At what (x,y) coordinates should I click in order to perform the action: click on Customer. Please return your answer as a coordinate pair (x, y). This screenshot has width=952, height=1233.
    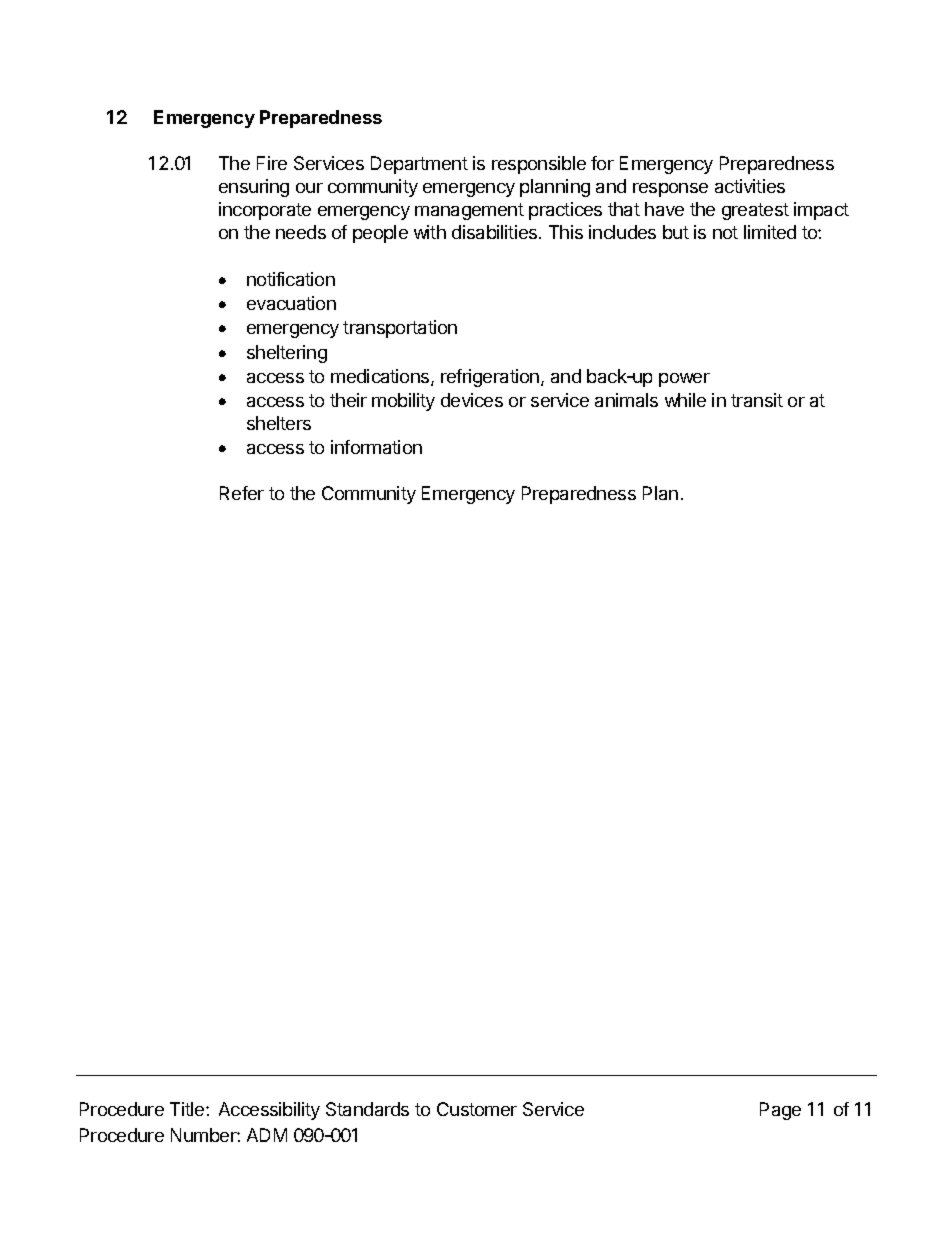
    Looking at the image, I should click on (477, 1109).
